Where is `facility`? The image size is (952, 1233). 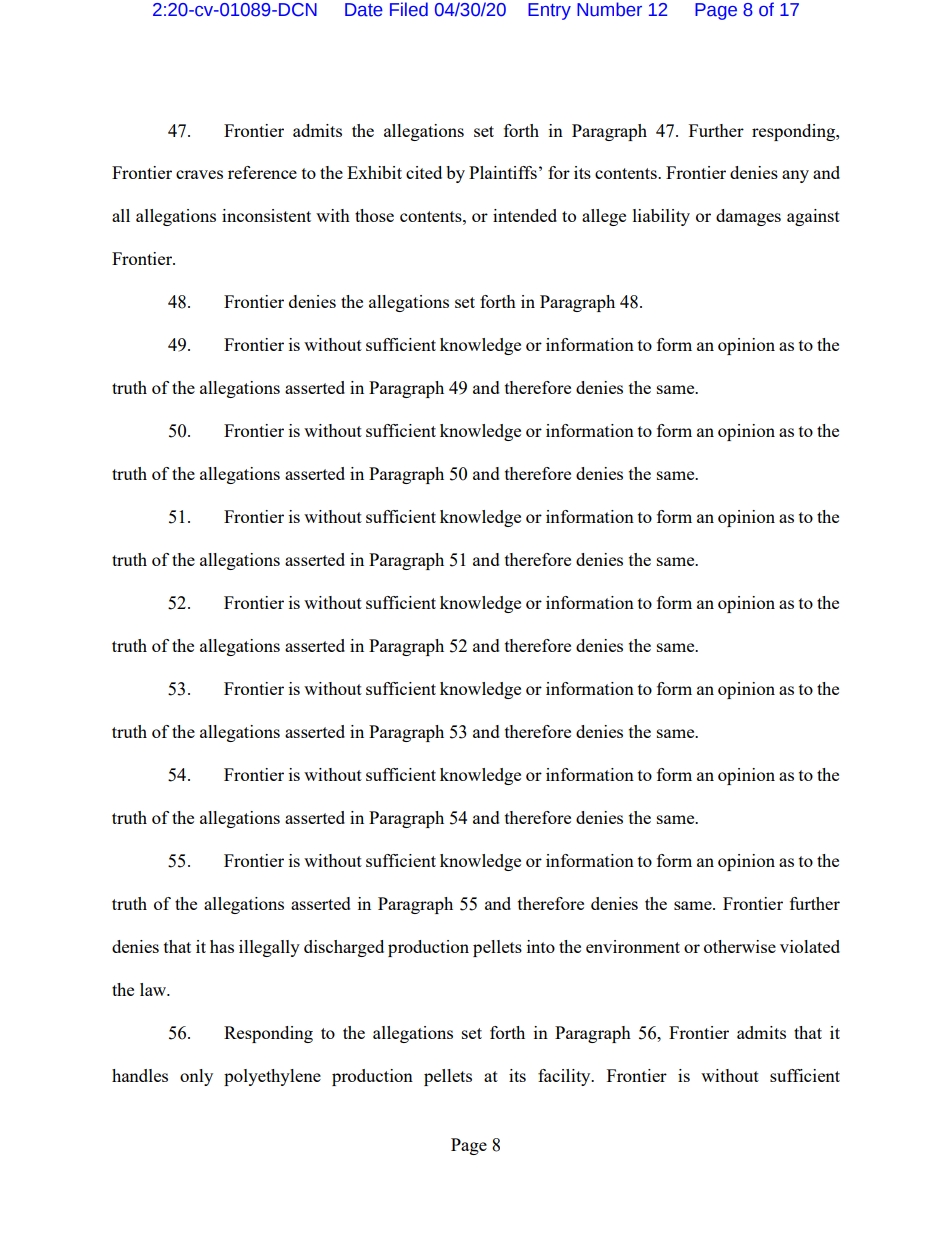 facility is located at coordinates (565, 1077).
